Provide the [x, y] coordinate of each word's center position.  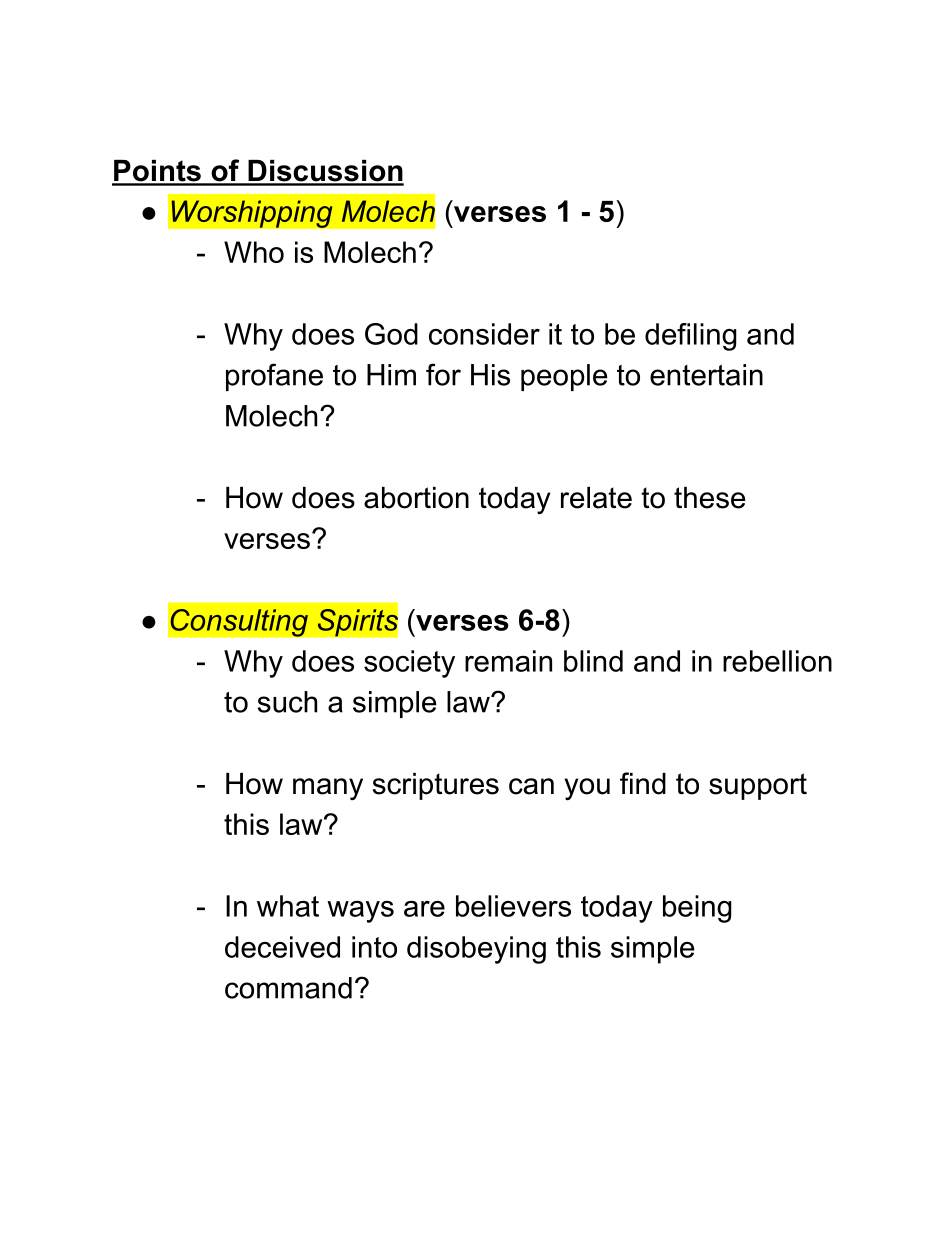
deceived [282, 947]
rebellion [777, 661]
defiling [691, 337]
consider [484, 334]
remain [508, 661]
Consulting [239, 623]
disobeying [476, 950]
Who [254, 252]
